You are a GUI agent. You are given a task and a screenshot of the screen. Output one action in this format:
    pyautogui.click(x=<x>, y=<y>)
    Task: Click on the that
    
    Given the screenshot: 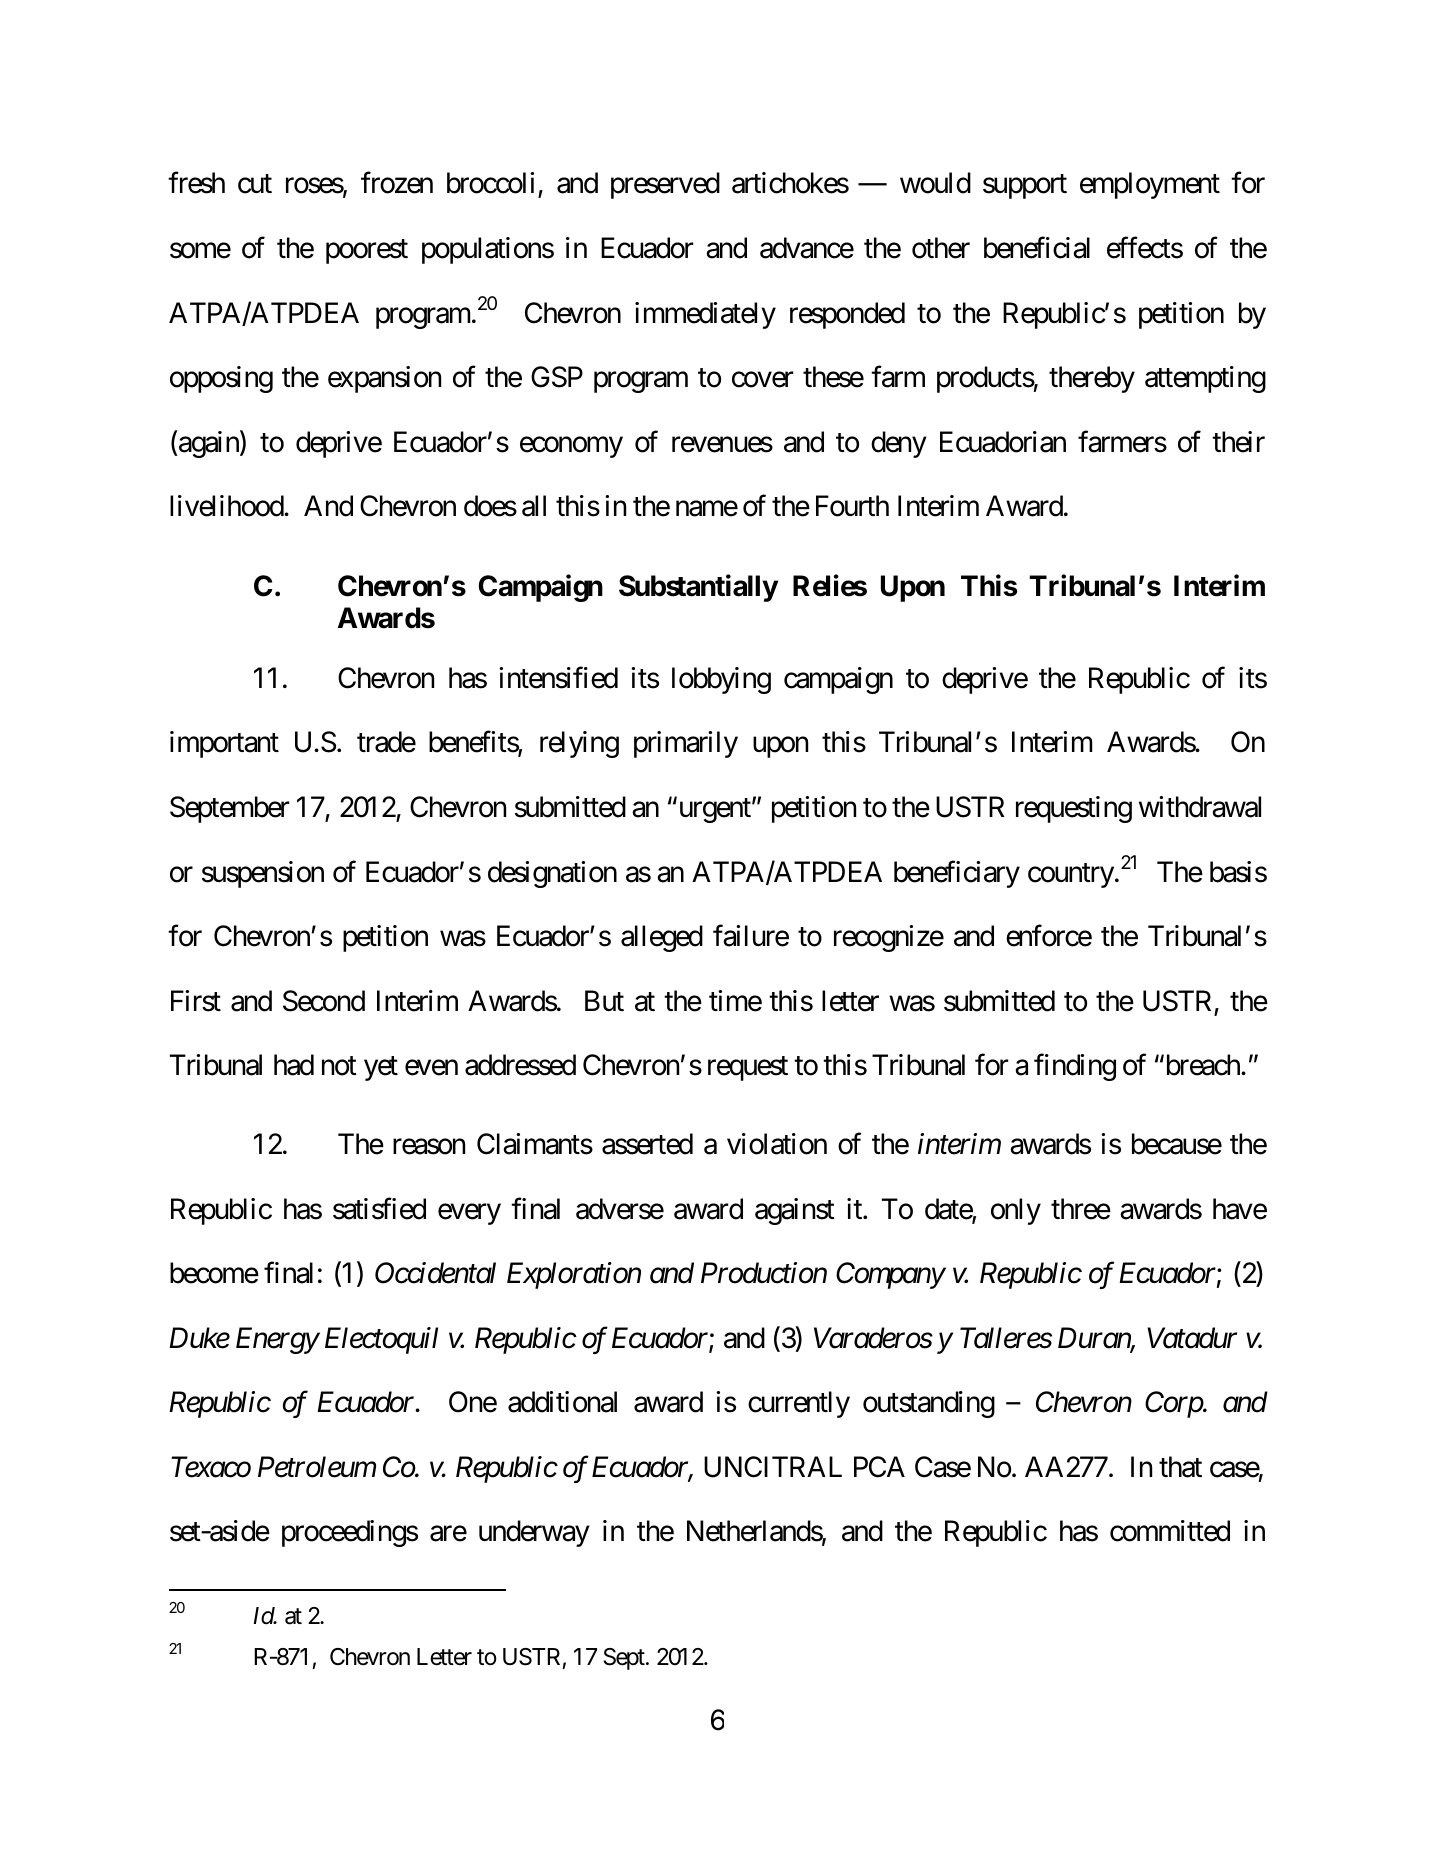 What is the action you would take?
    pyautogui.click(x=1180, y=1467)
